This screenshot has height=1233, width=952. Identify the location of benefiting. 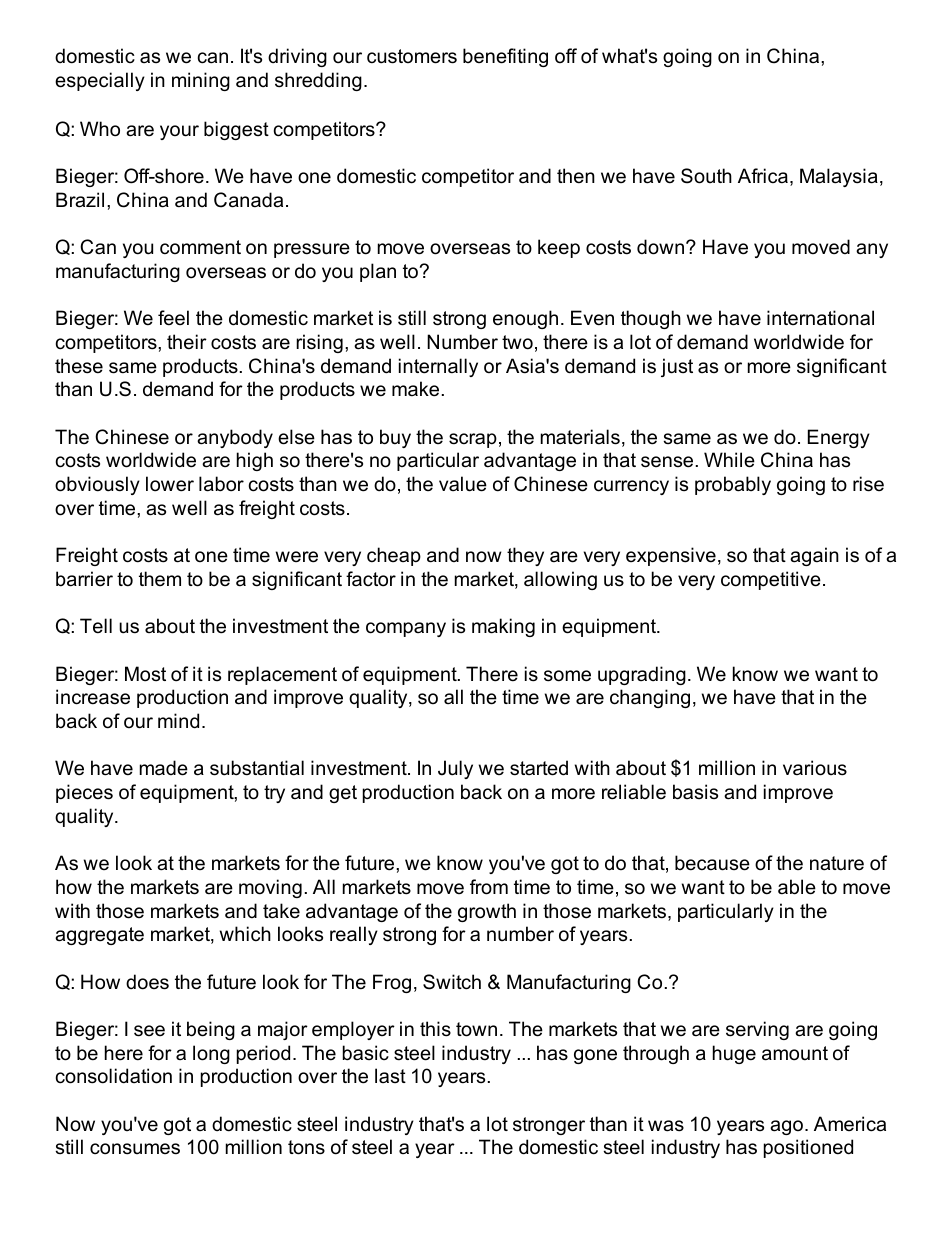
(505, 57).
